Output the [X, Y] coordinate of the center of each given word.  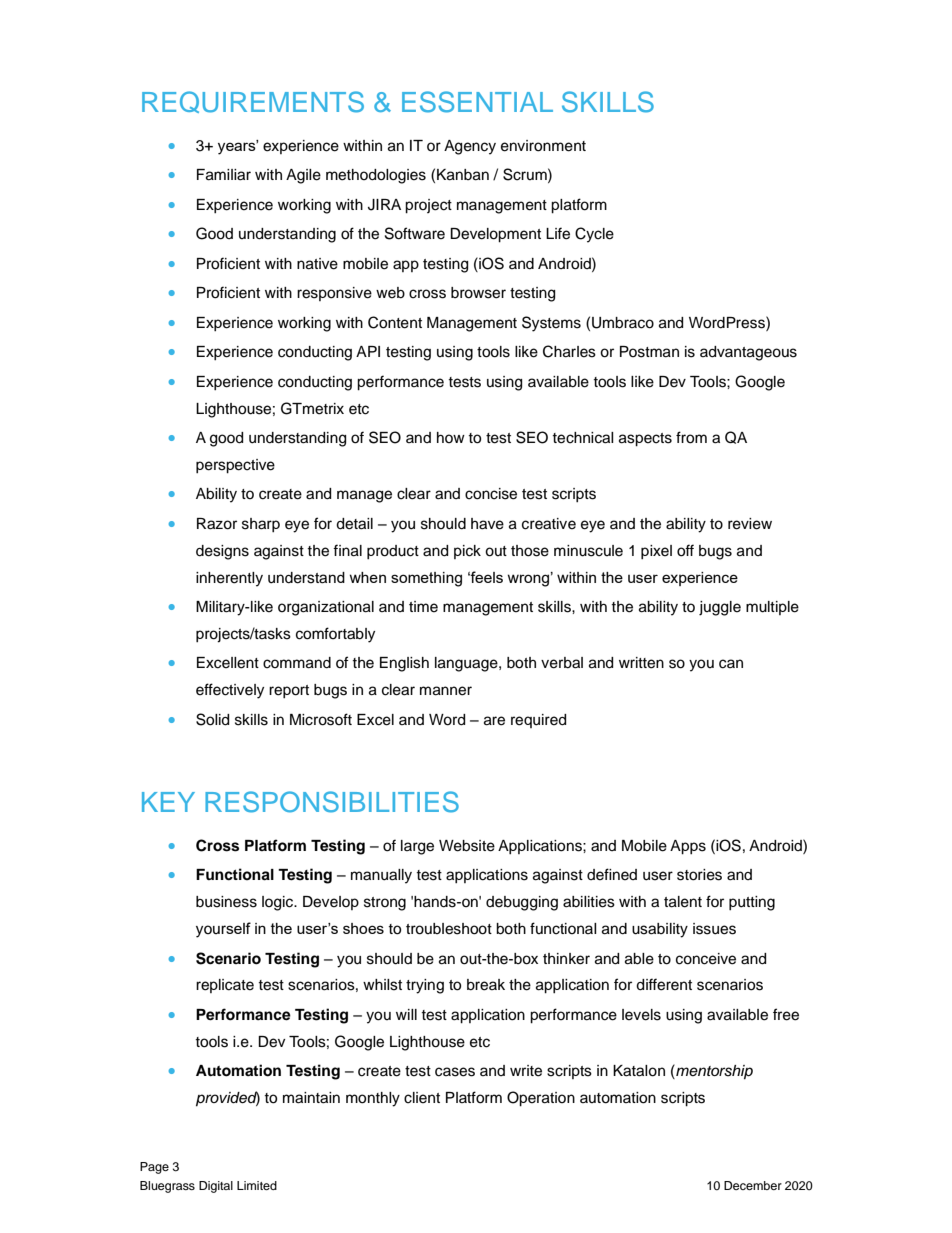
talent [683, 902]
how [451, 437]
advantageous [748, 353]
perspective [235, 466]
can [731, 664]
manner [446, 691]
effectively [230, 691]
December [753, 1185]
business [226, 902]
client [422, 1098]
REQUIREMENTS [253, 102]
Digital [216, 1187]
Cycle [594, 235]
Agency [470, 147]
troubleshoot [449, 929]
